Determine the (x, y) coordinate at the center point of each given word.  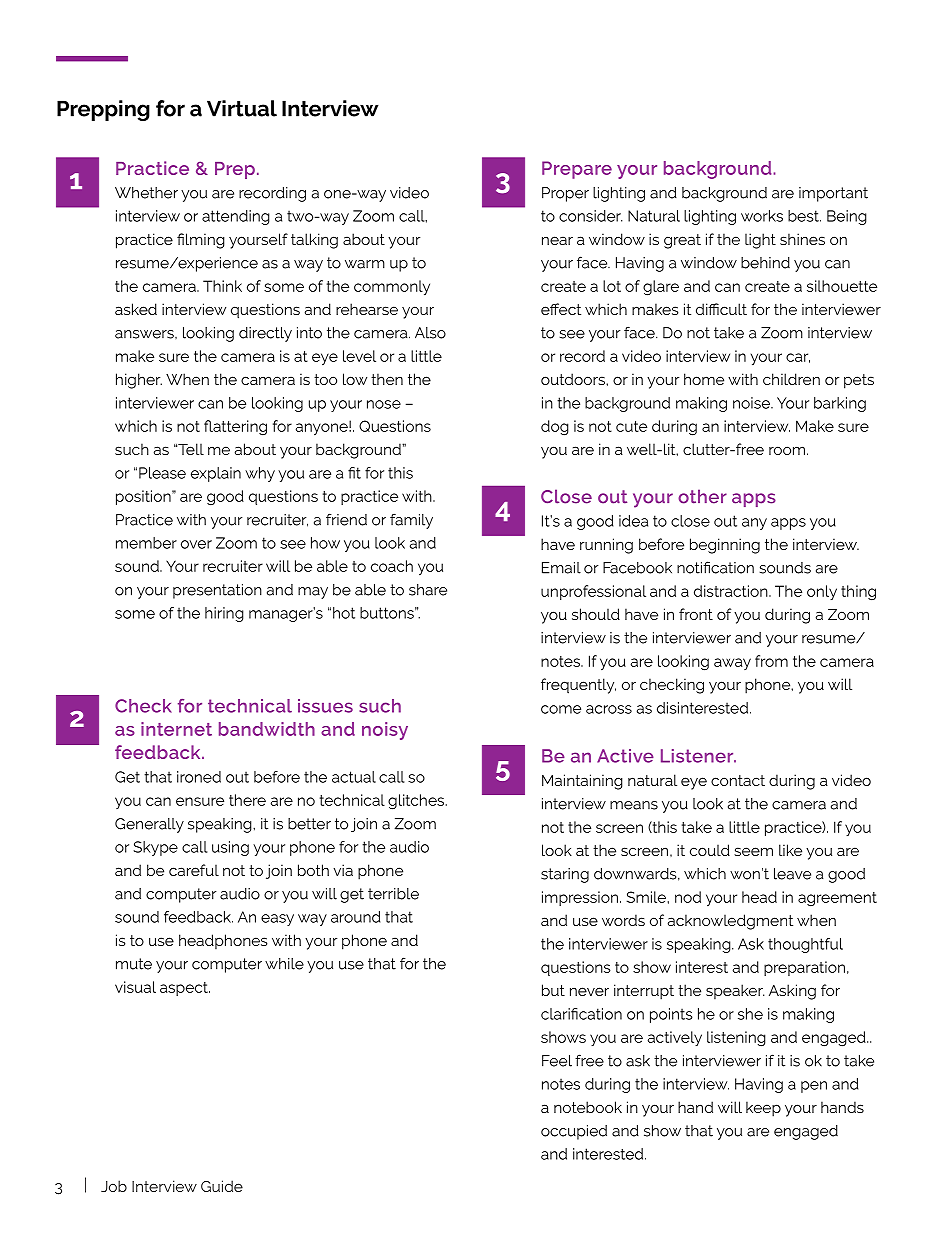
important (833, 194)
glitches (417, 801)
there (247, 800)
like (790, 850)
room (787, 450)
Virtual (242, 108)
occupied (574, 1132)
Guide (222, 1186)
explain (216, 474)
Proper (565, 194)
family (411, 521)
